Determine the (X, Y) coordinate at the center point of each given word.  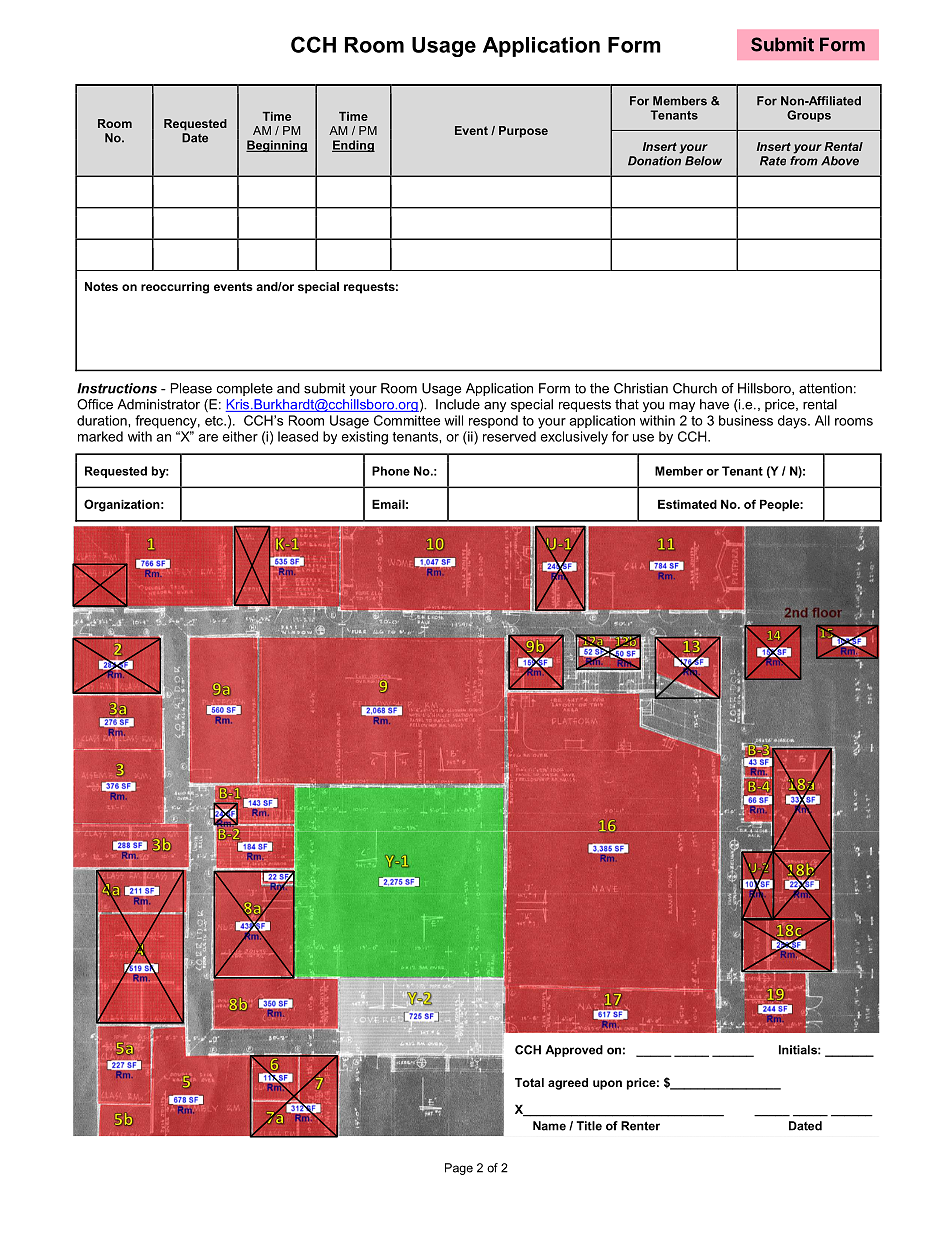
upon (607, 1085)
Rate (773, 161)
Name (549, 1126)
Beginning (277, 146)
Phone (391, 471)
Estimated (687, 504)
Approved (574, 1051)
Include (458, 404)
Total (529, 1082)
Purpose (523, 132)
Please (191, 388)
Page (459, 1169)
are (208, 438)
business (746, 420)
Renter (640, 1126)
